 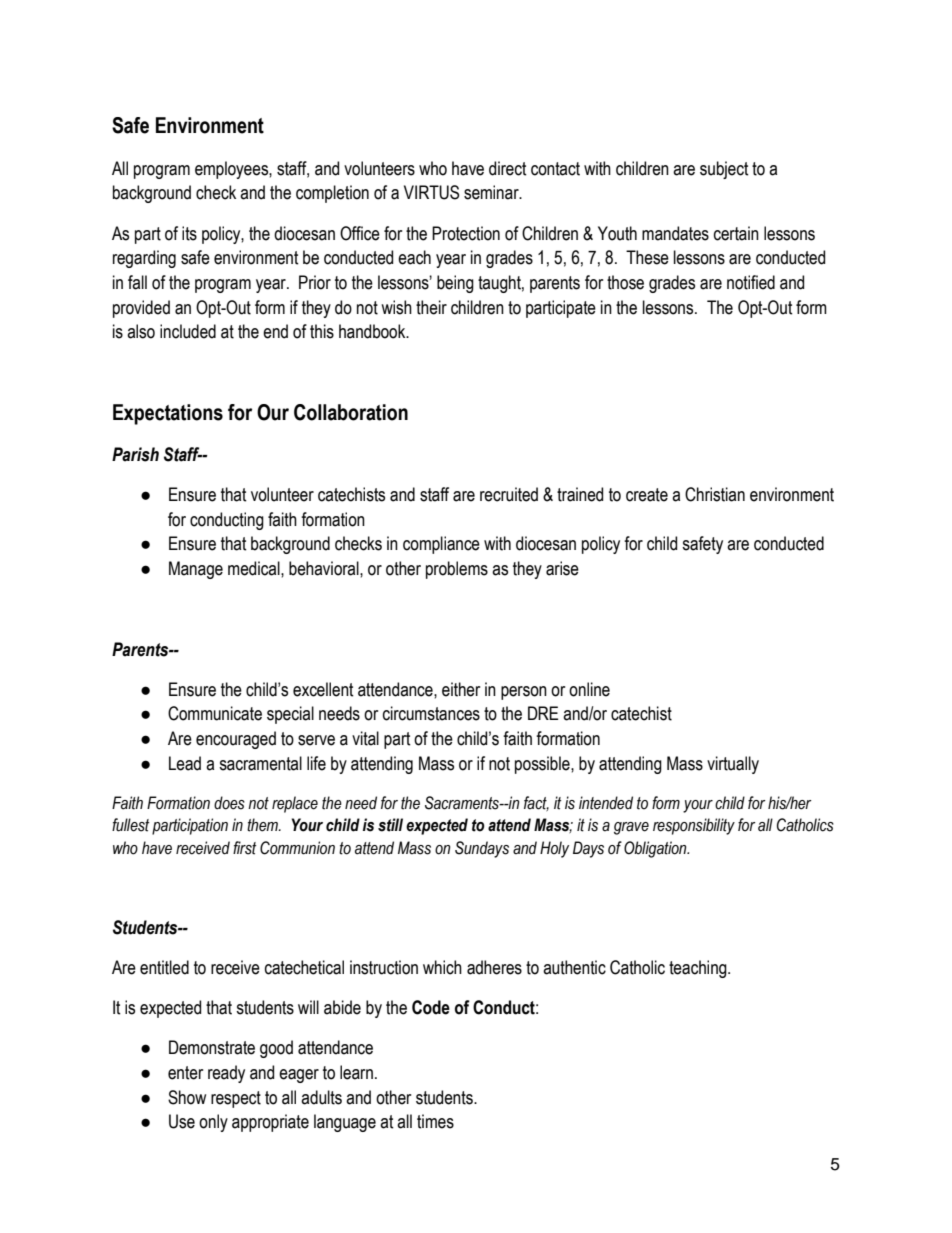 I want to click on its, so click(x=189, y=233).
